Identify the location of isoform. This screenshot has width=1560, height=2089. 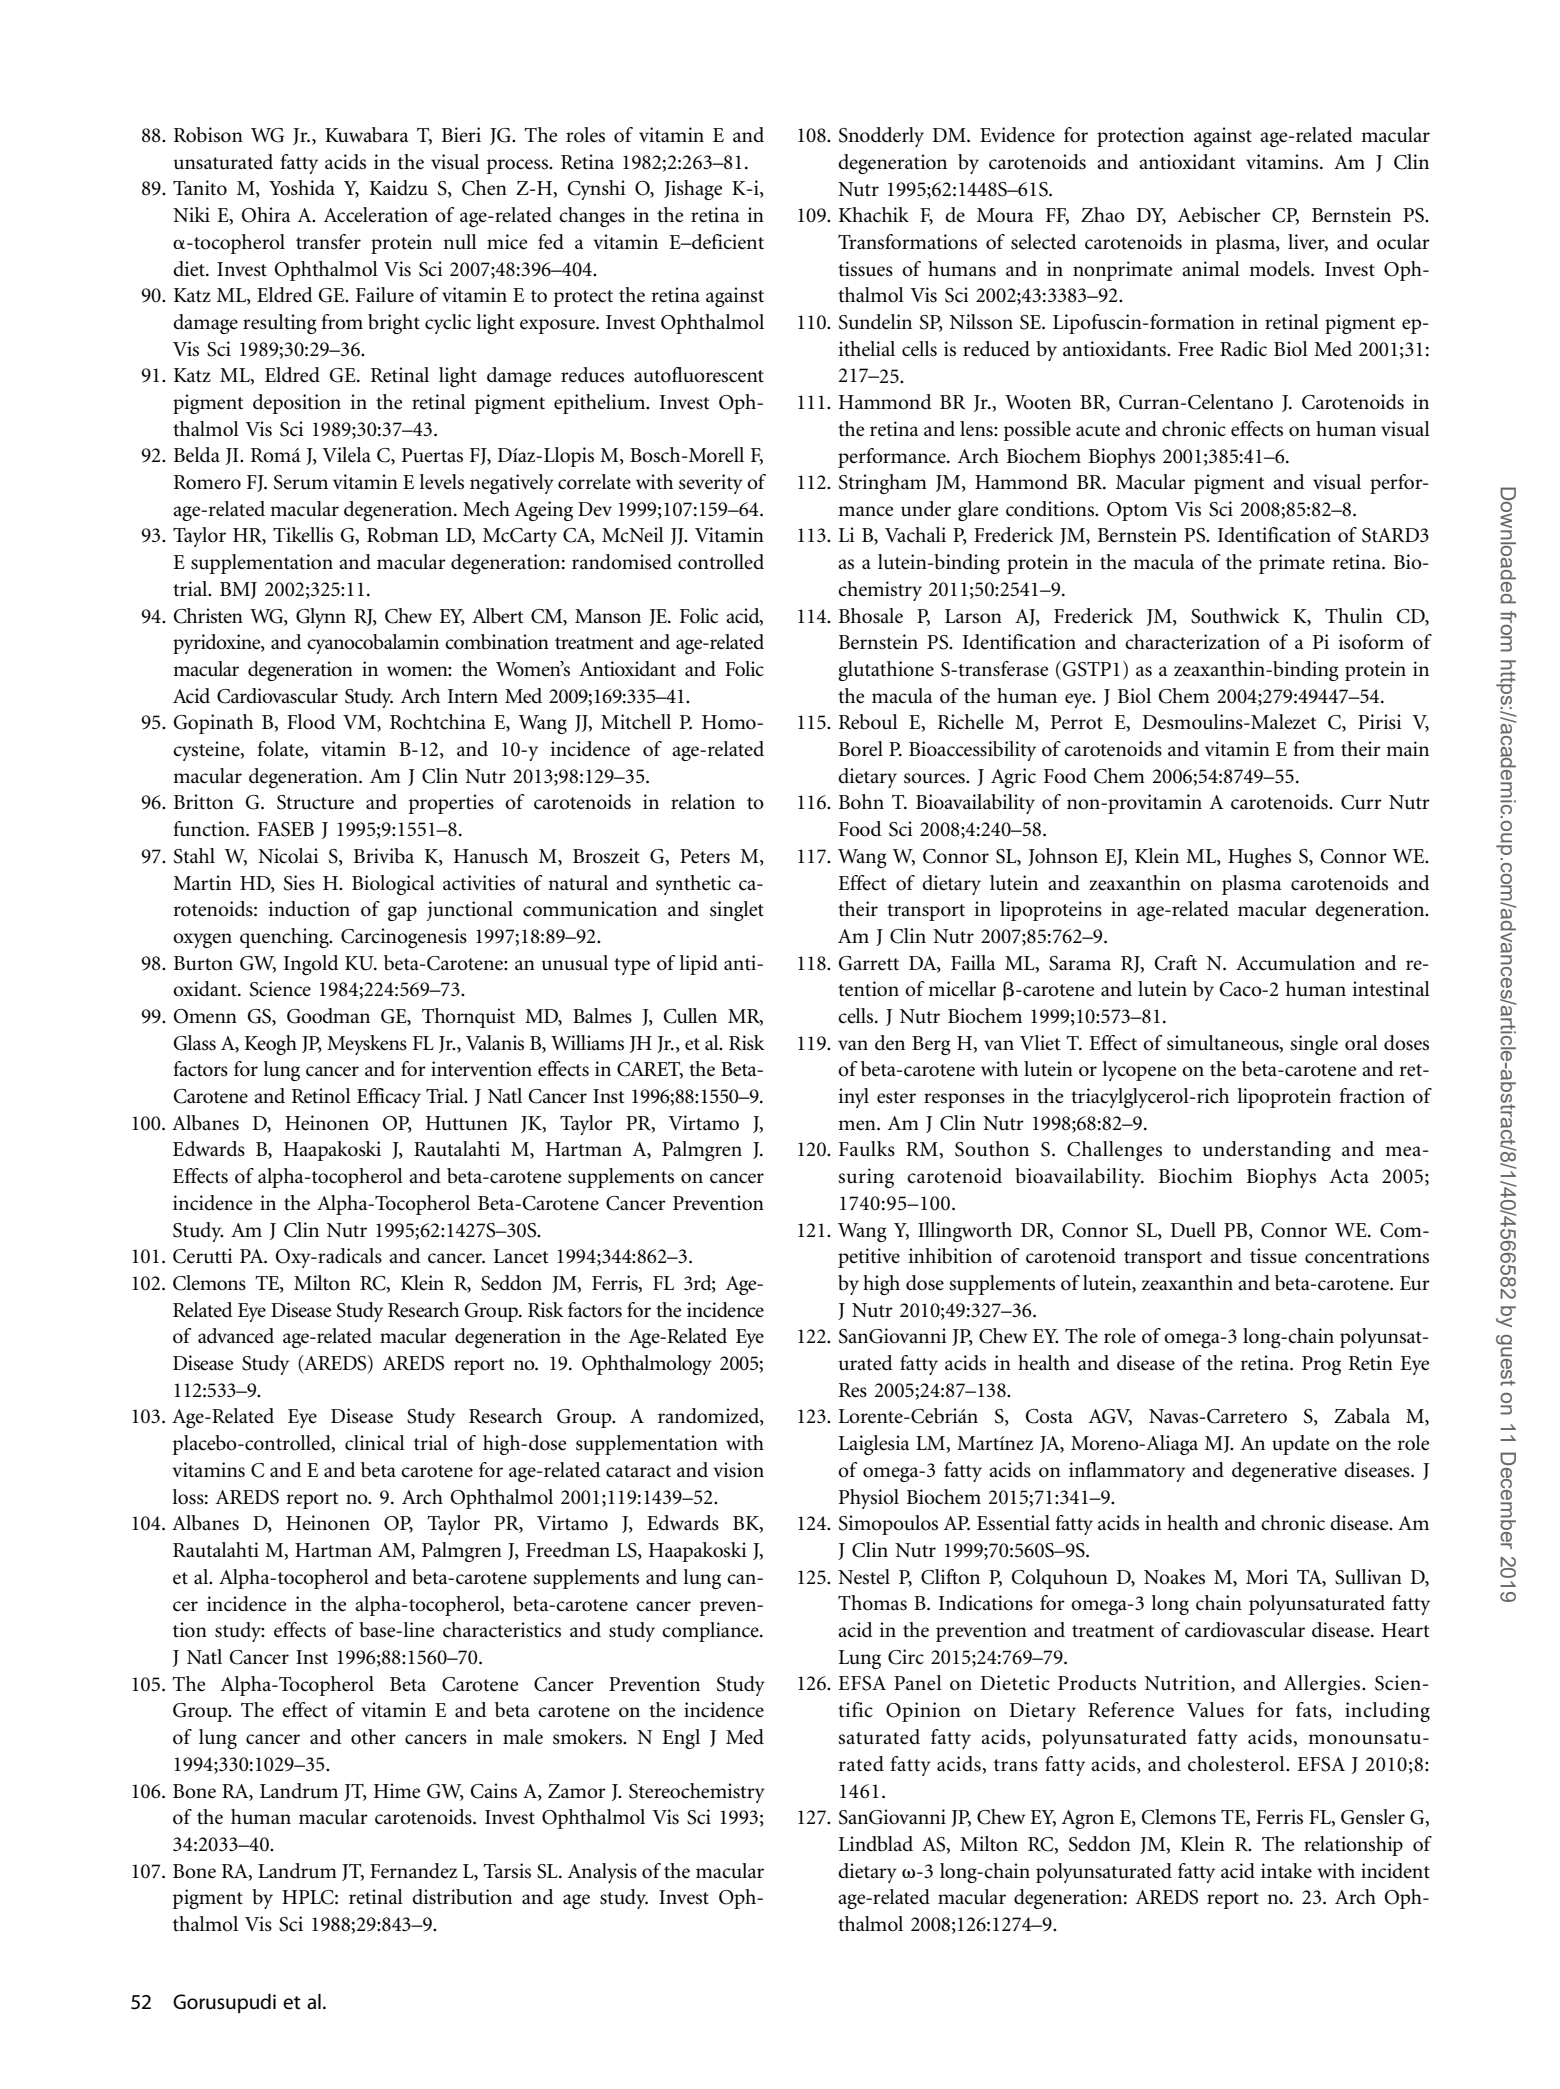
(1371, 642).
